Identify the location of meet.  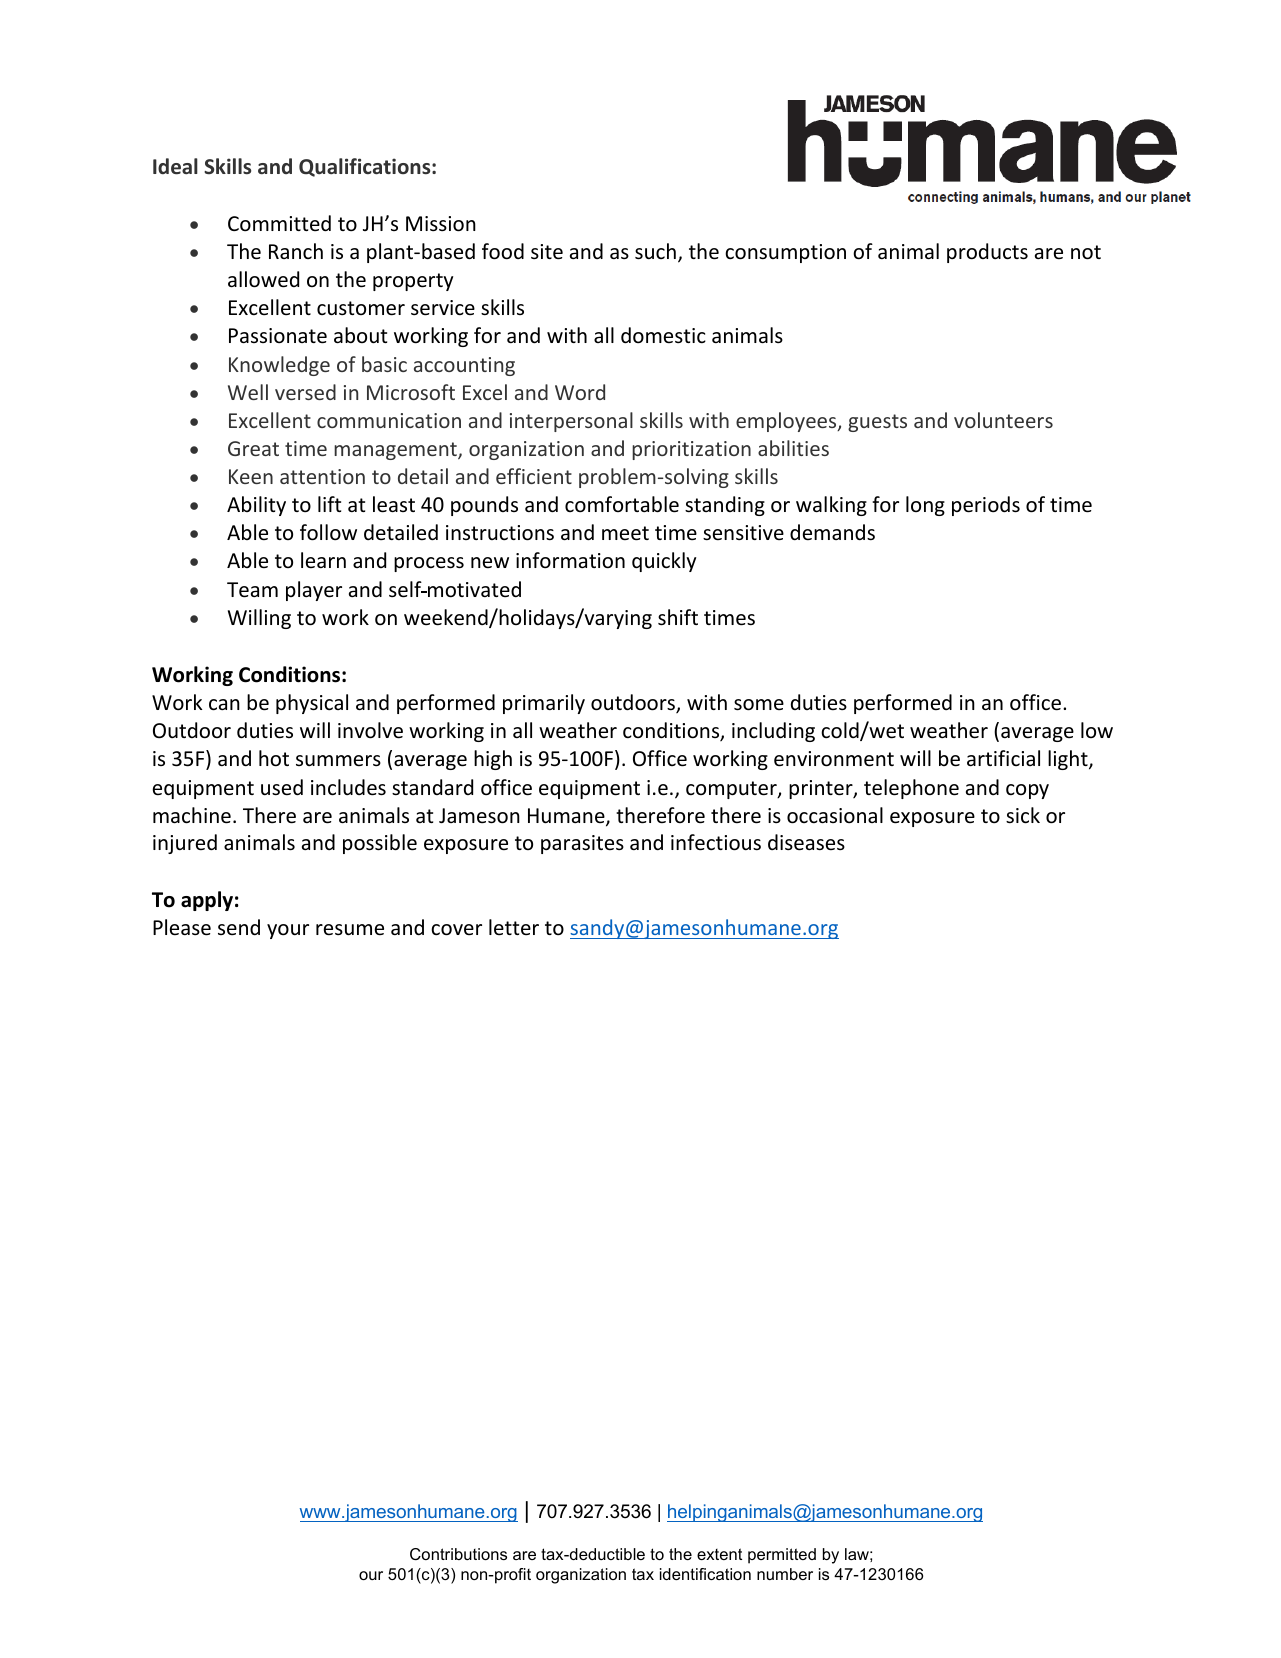
(625, 533).
